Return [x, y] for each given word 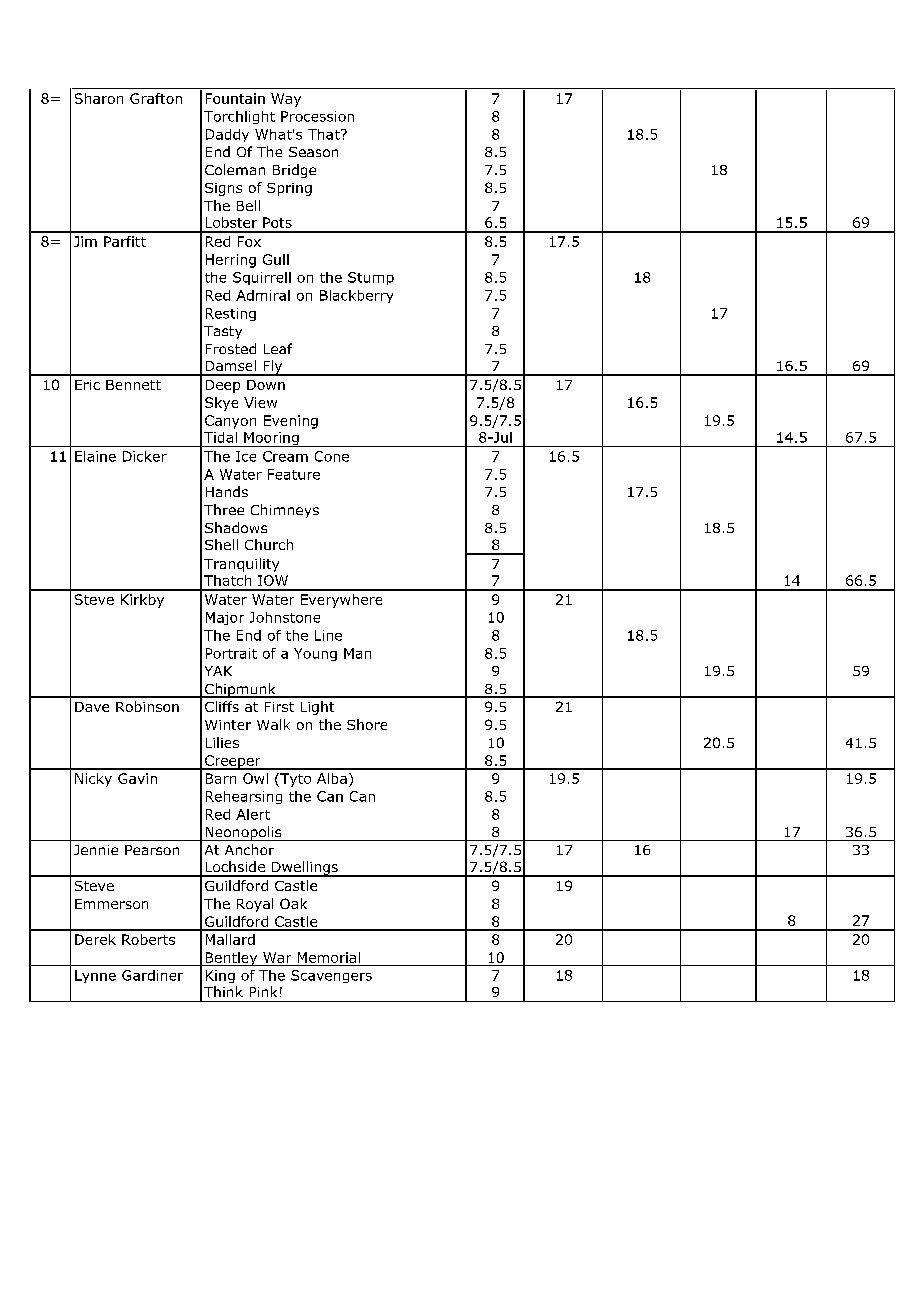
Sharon [99, 98]
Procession [317, 116]
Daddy [227, 135]
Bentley [231, 959]
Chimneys [285, 511]
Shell [221, 544]
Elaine [95, 456]
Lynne [95, 976]
